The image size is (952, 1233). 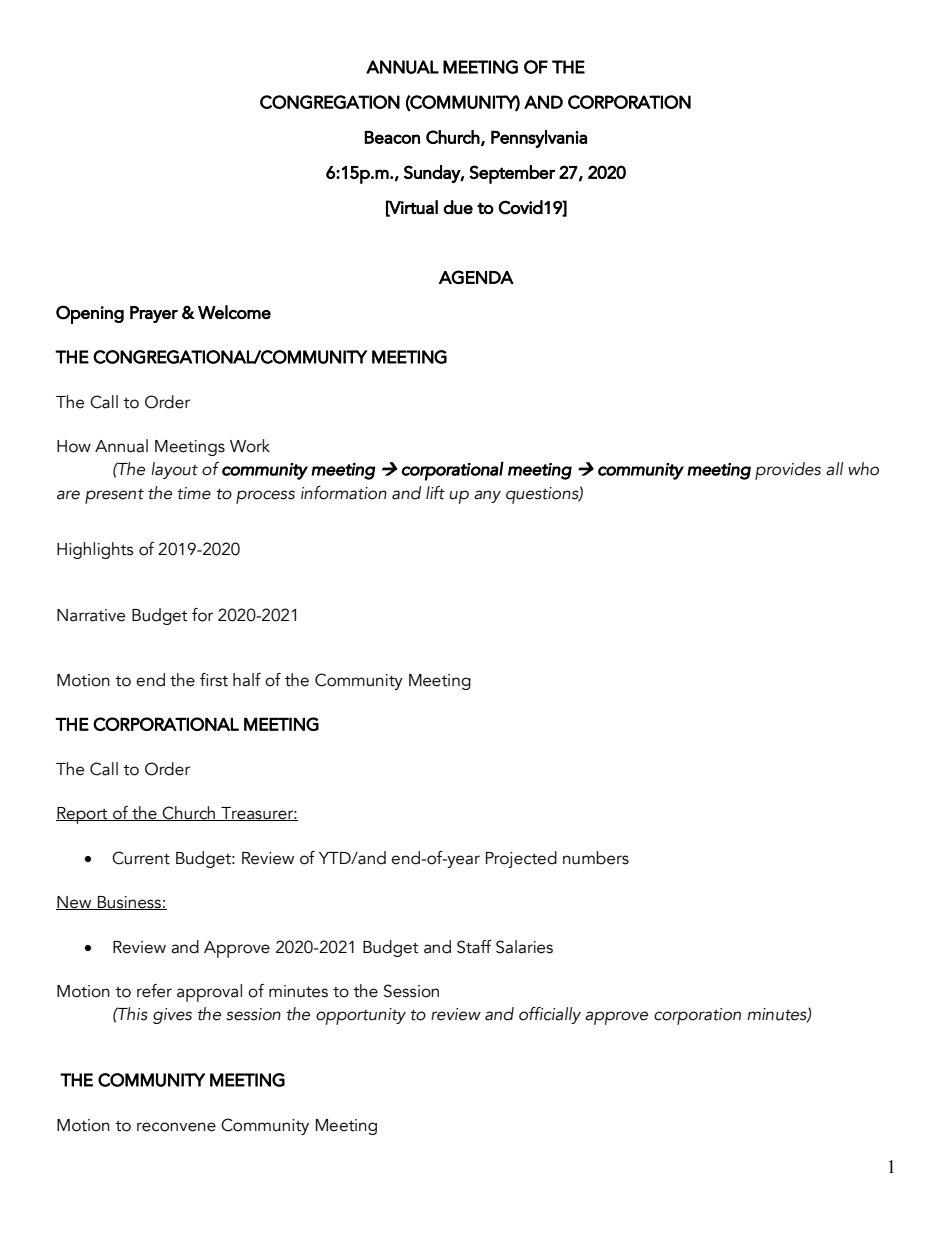 What do you see at coordinates (176, 1127) in the screenshot?
I see `reconvene` at bounding box center [176, 1127].
